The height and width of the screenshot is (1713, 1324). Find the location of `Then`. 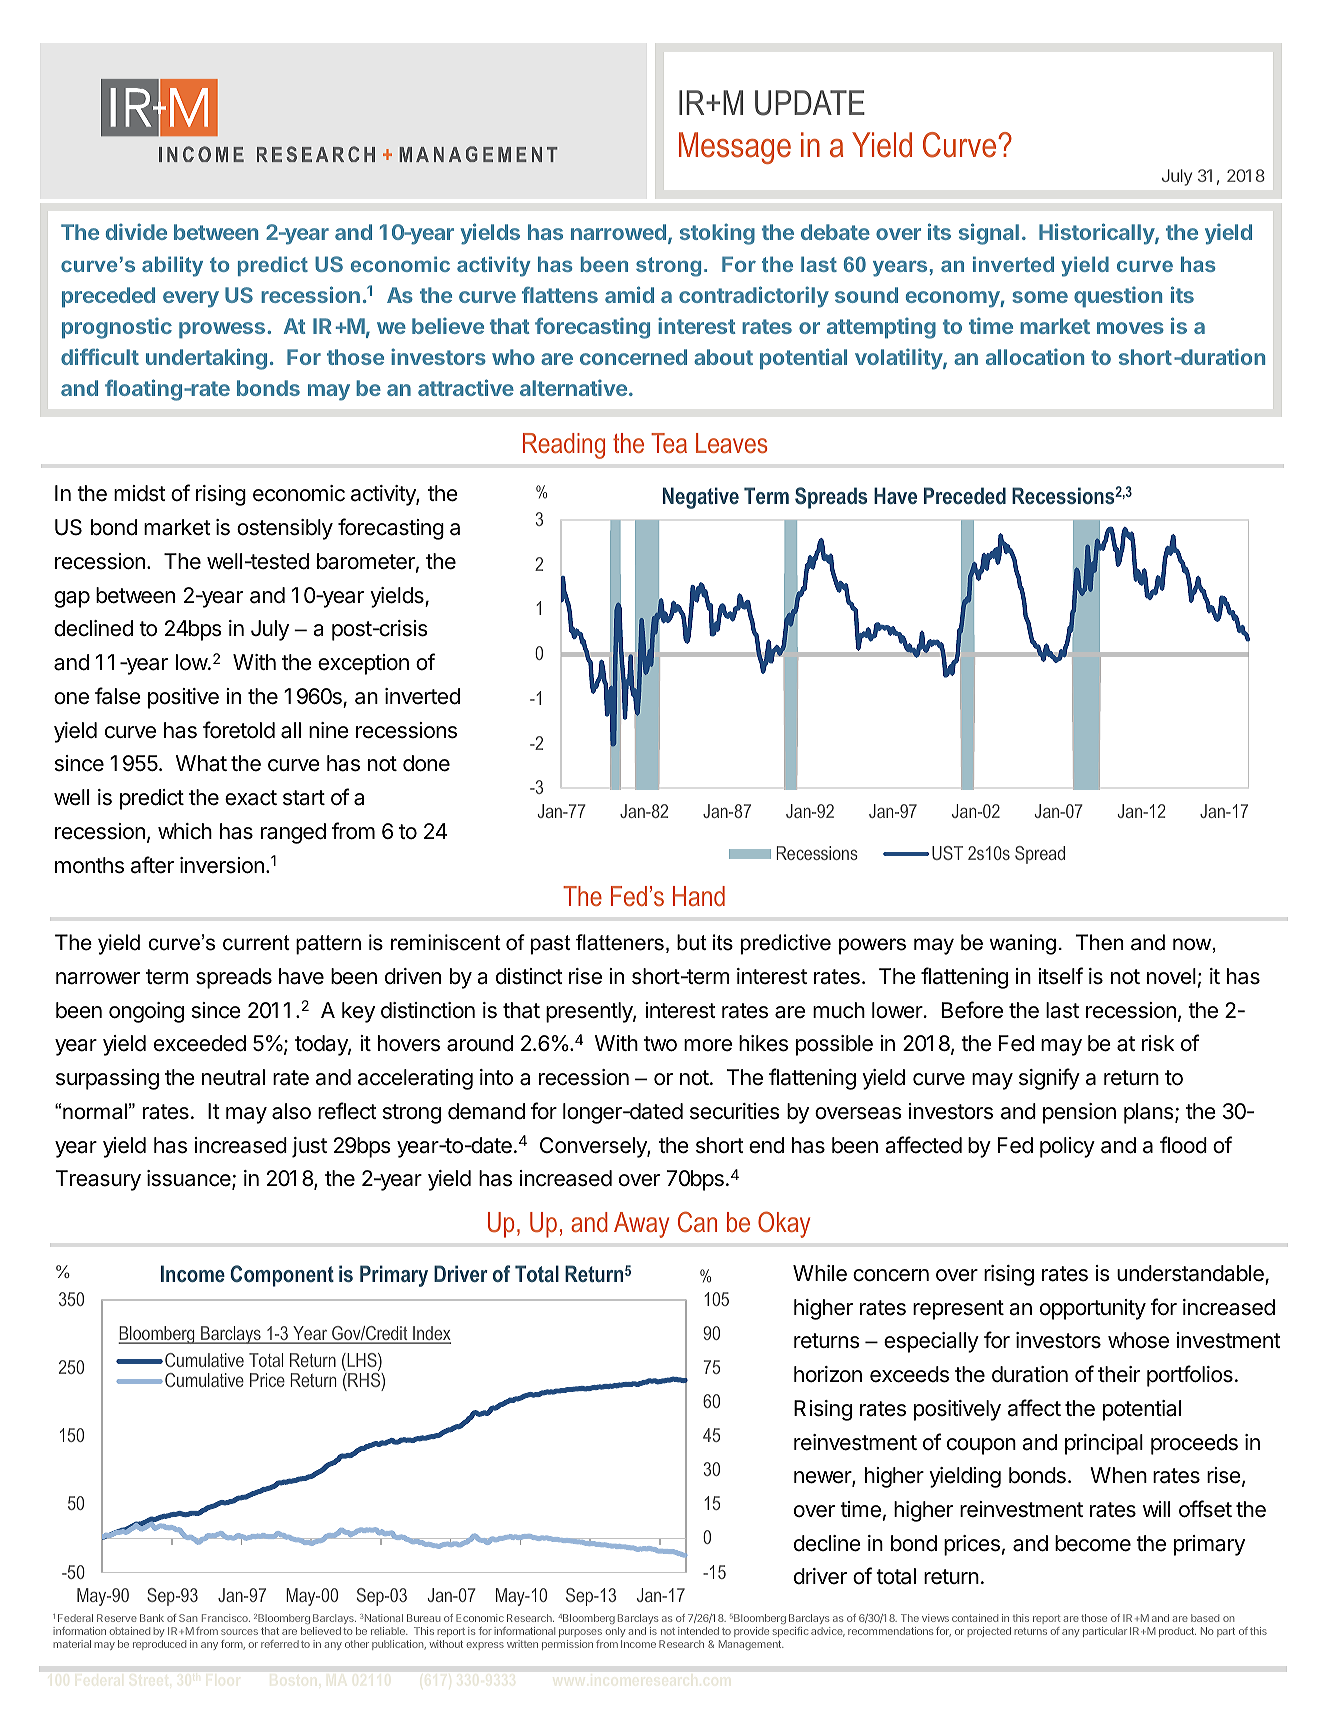

Then is located at coordinates (1099, 942).
